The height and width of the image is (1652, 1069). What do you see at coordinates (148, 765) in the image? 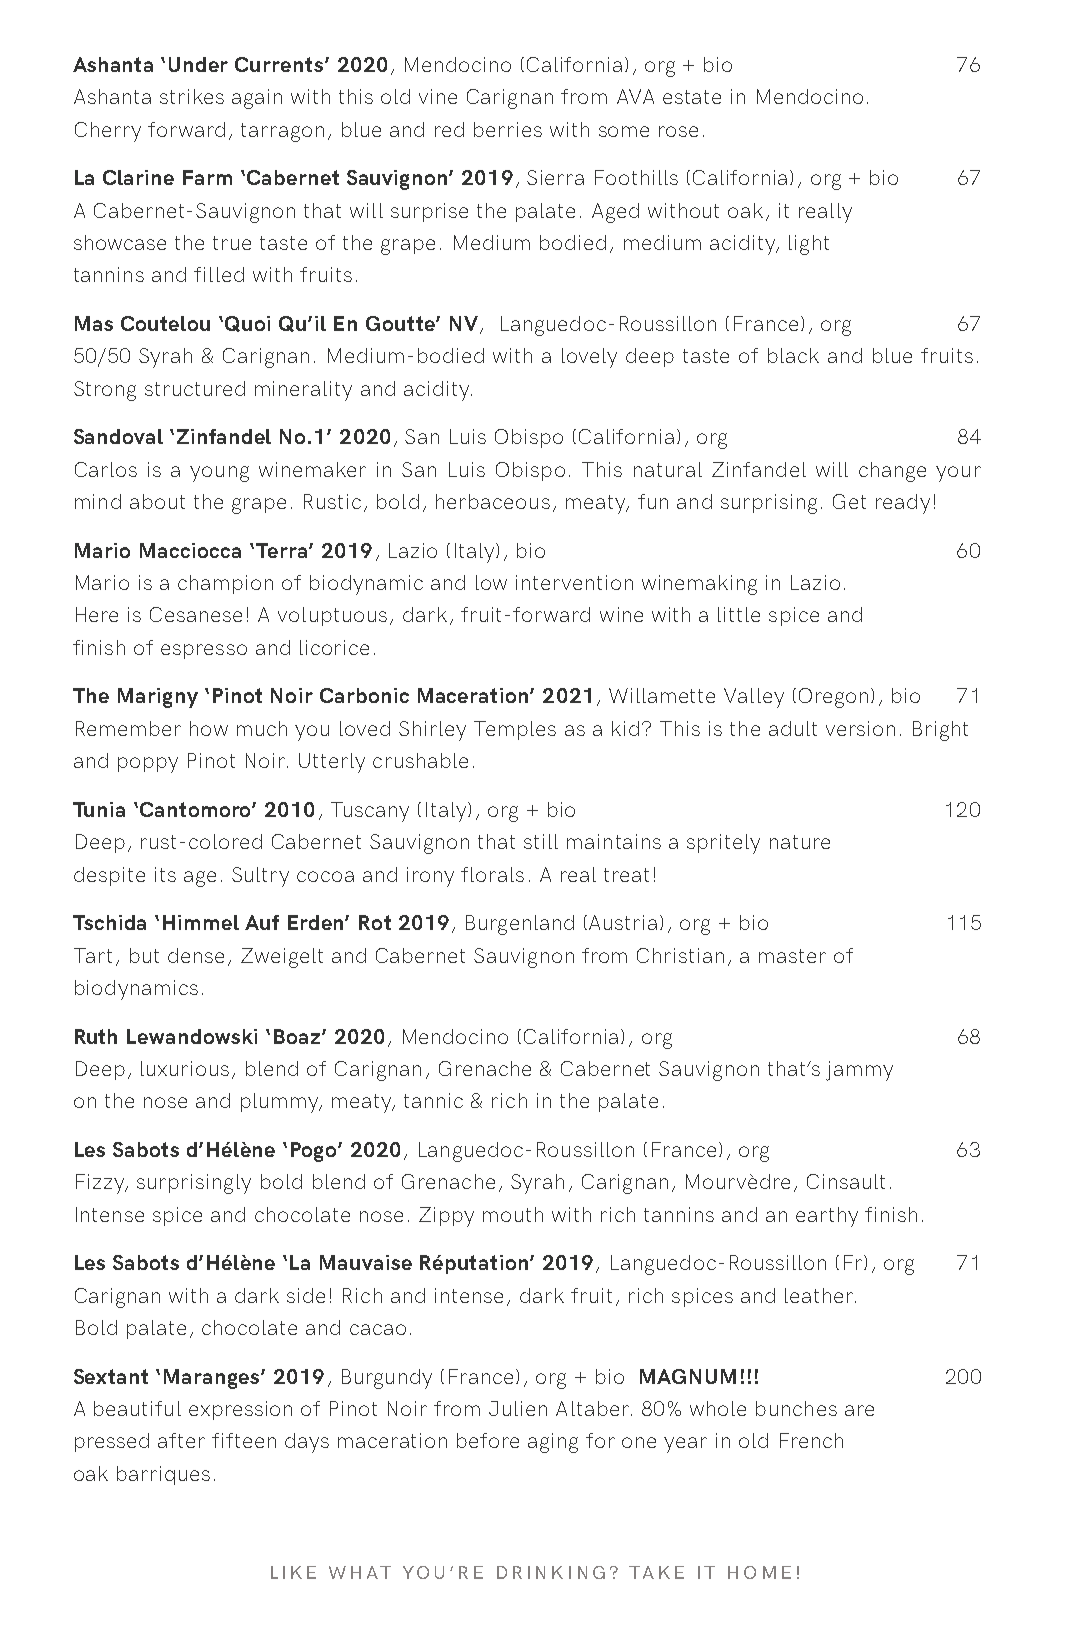
I see `poppy` at bounding box center [148, 765].
